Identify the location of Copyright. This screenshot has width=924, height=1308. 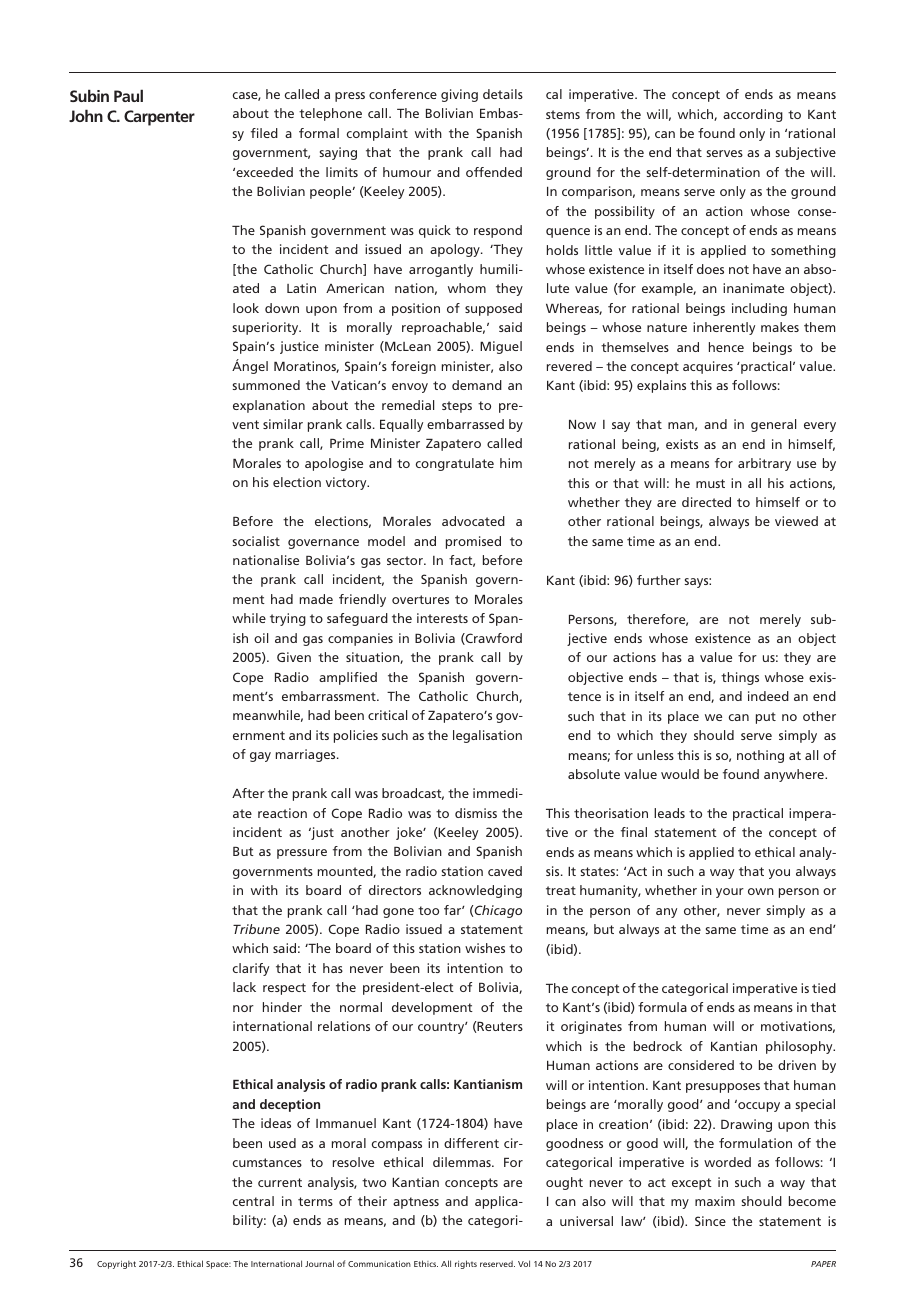
(116, 1264).
